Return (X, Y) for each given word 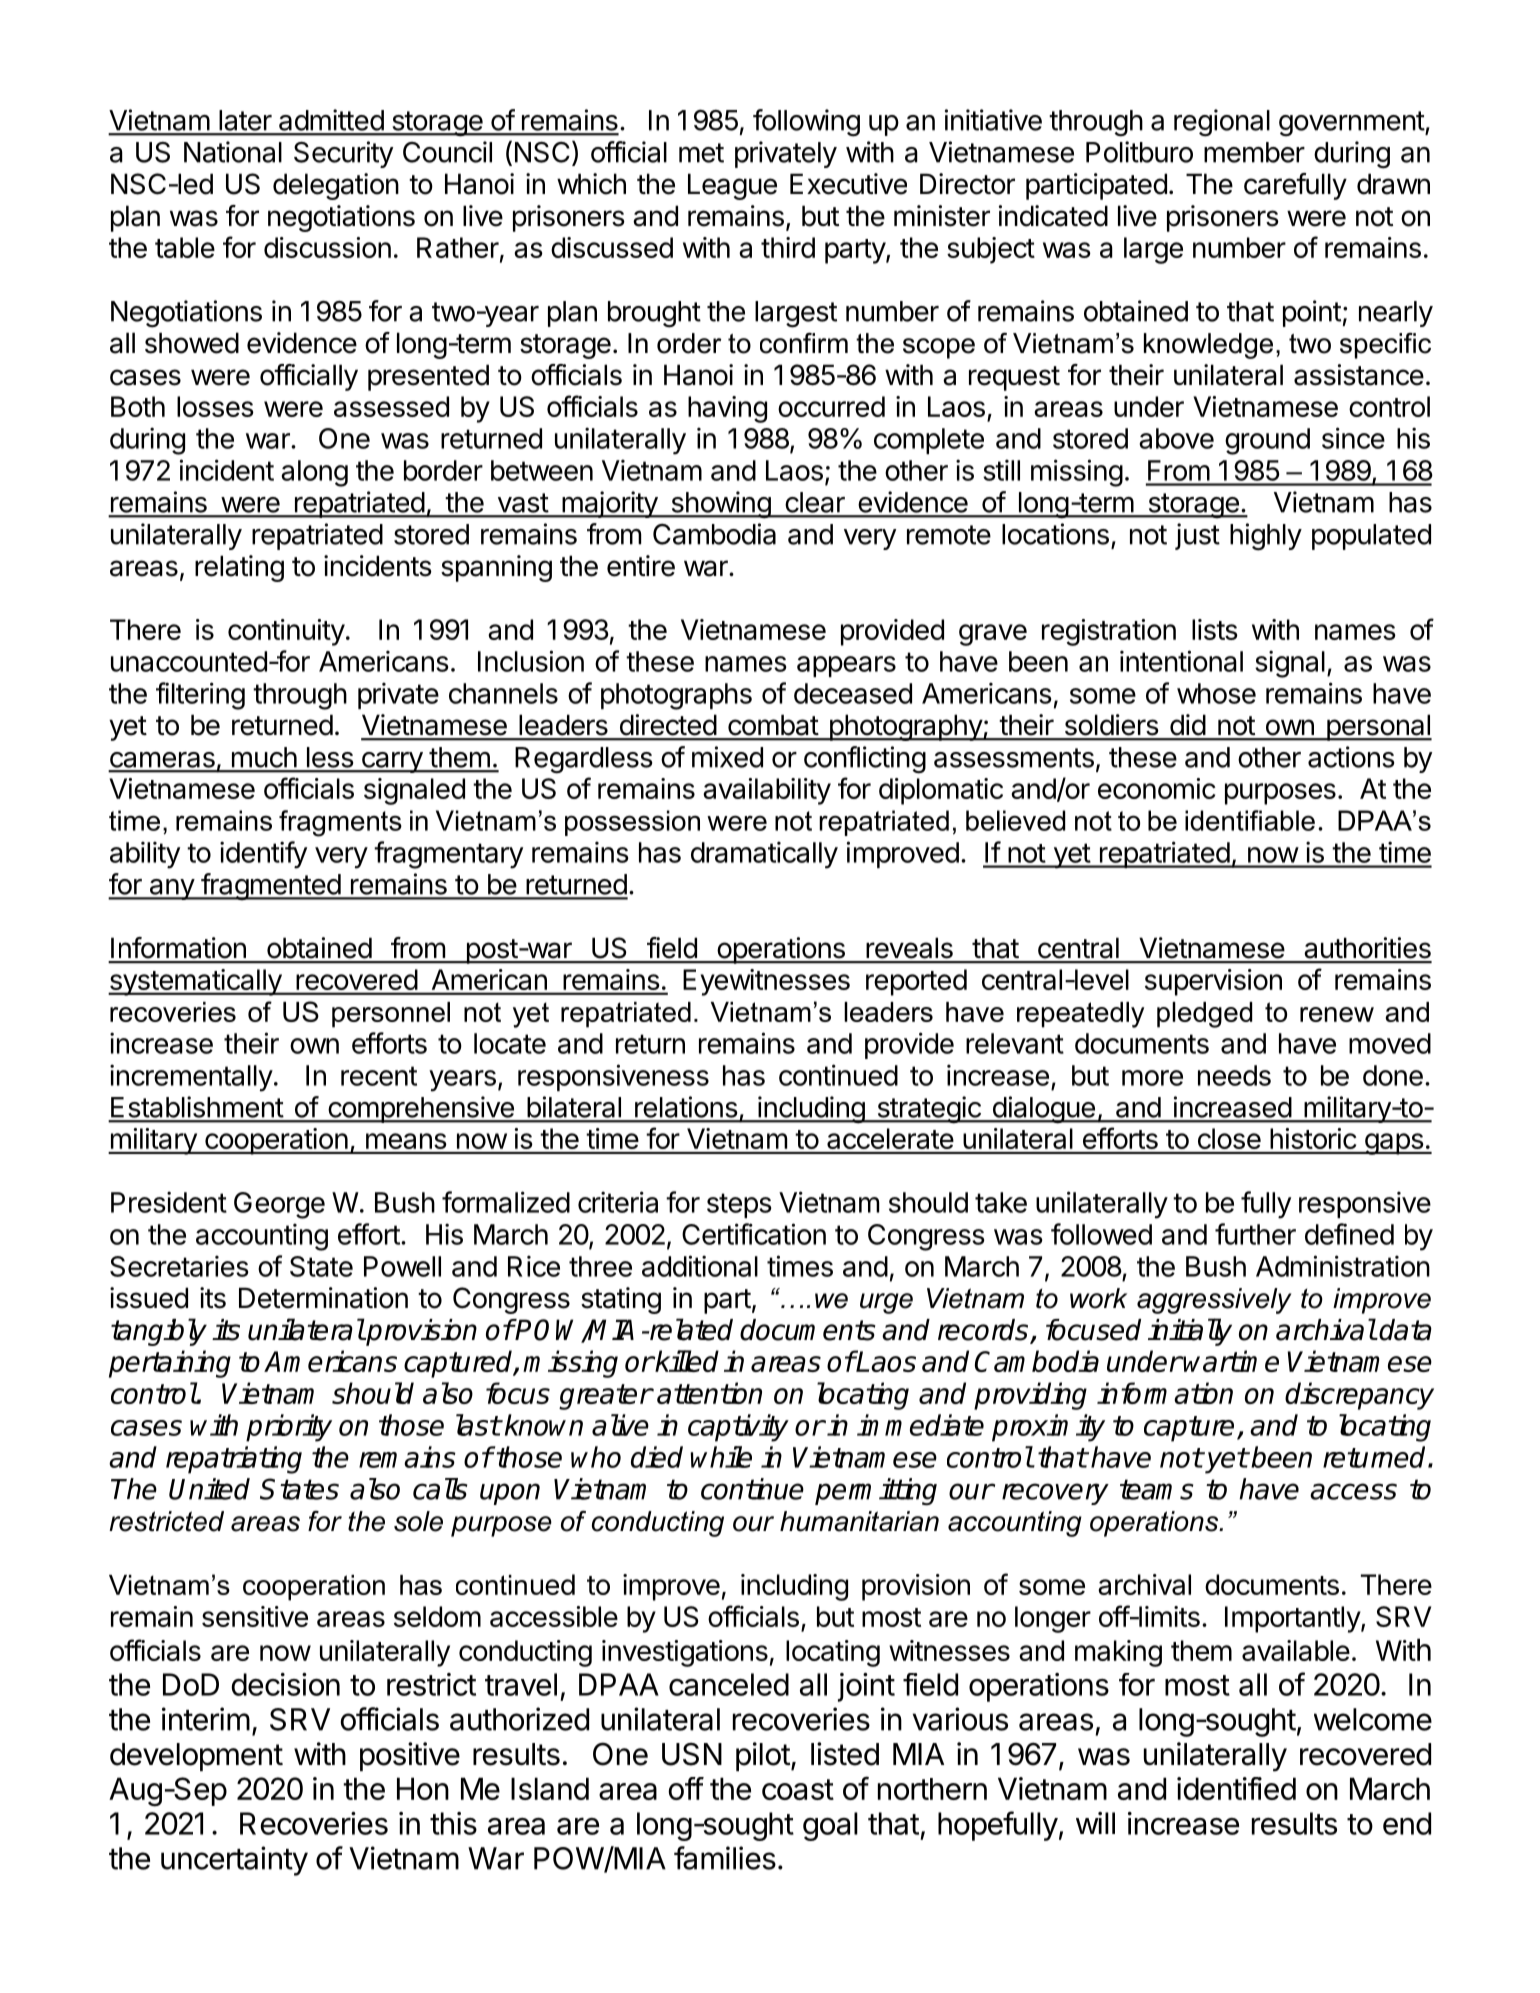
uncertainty (234, 1861)
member (1254, 152)
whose (1216, 693)
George (279, 1205)
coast (798, 1789)
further (1255, 1234)
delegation (336, 186)
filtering (200, 696)
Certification (754, 1234)
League (732, 186)
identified (1236, 1788)
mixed (727, 757)
